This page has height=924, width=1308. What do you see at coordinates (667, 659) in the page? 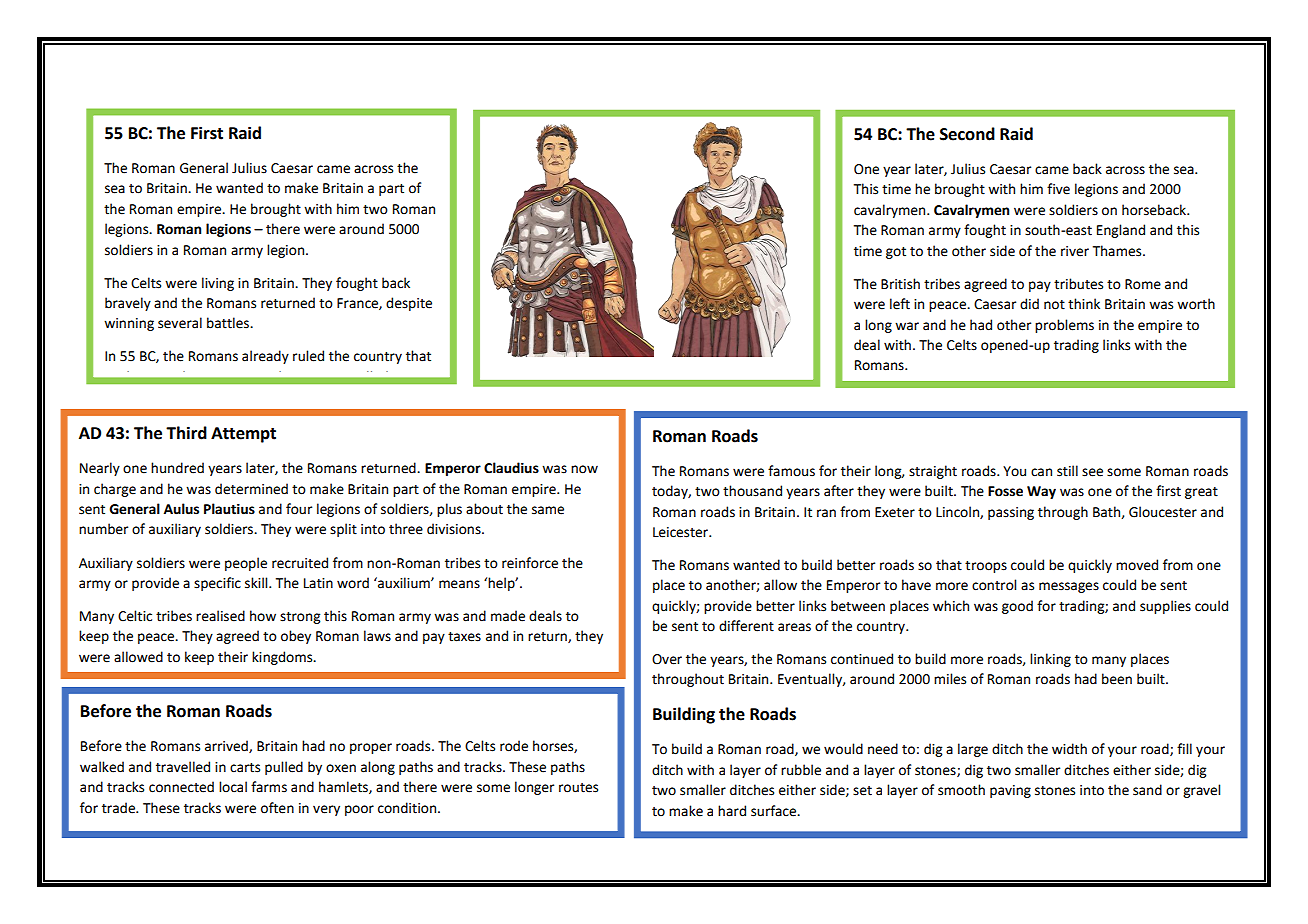
I see `Over` at bounding box center [667, 659].
